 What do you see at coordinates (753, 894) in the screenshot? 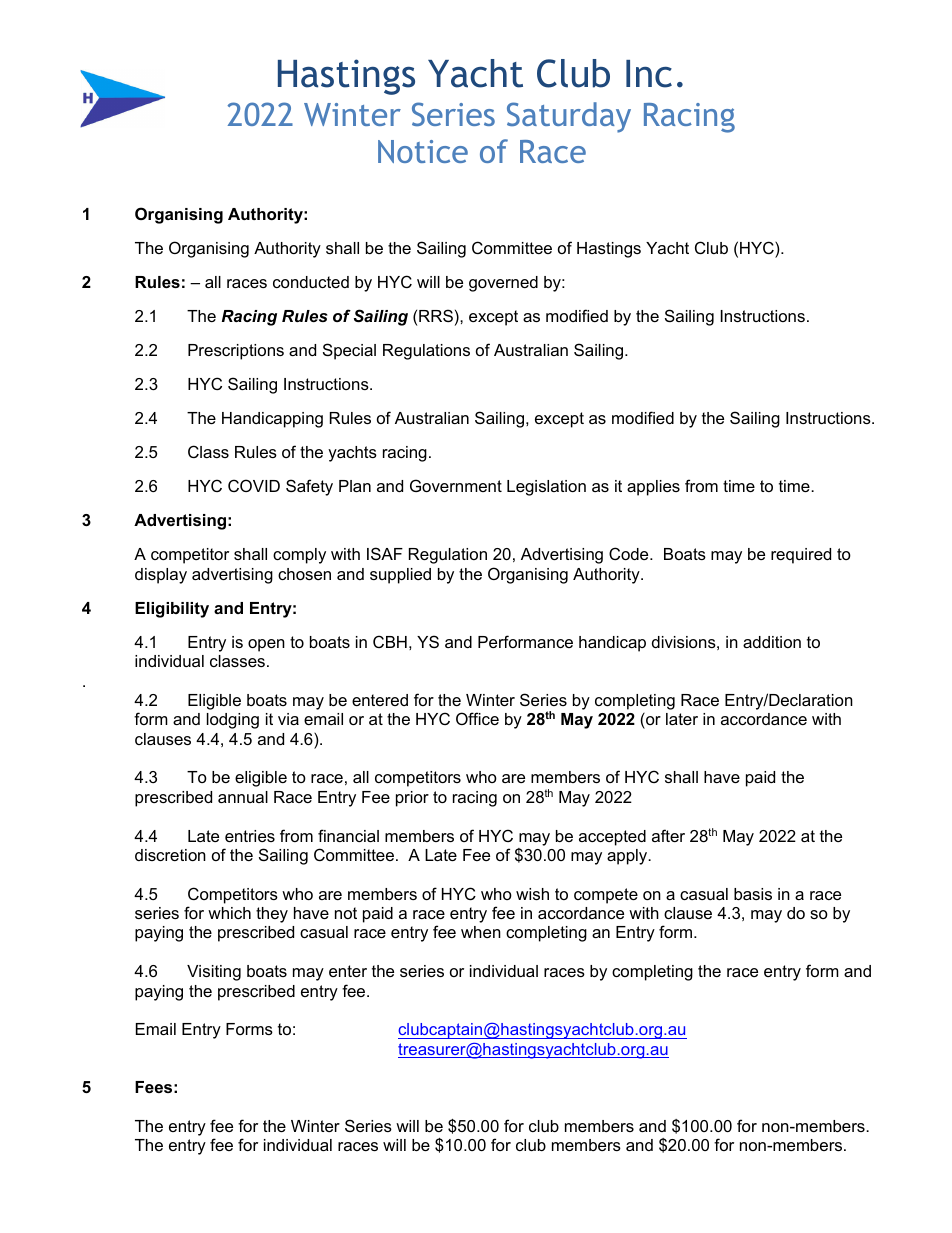
I see `basis` at bounding box center [753, 894].
